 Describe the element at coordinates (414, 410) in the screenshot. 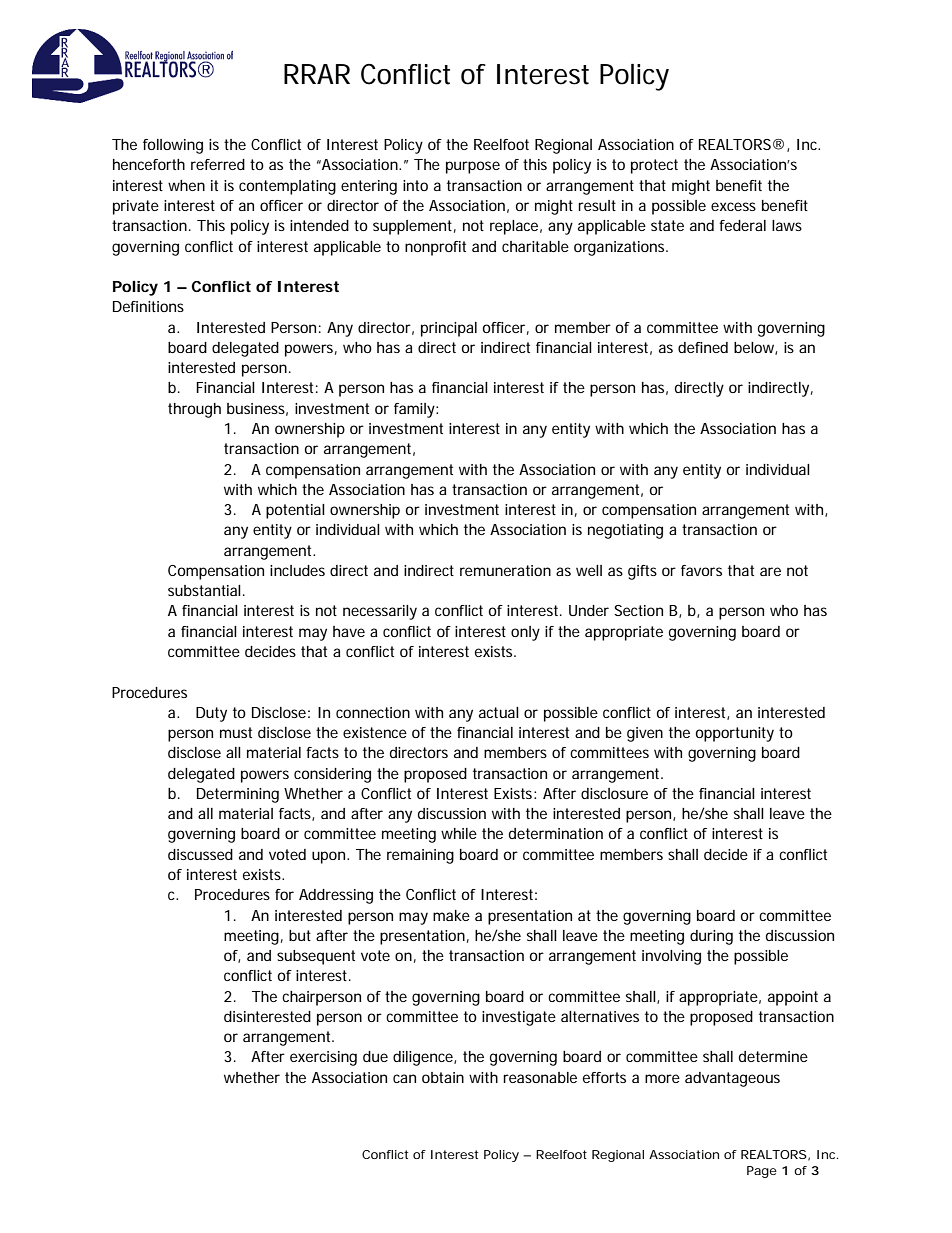

I see `family` at that location.
